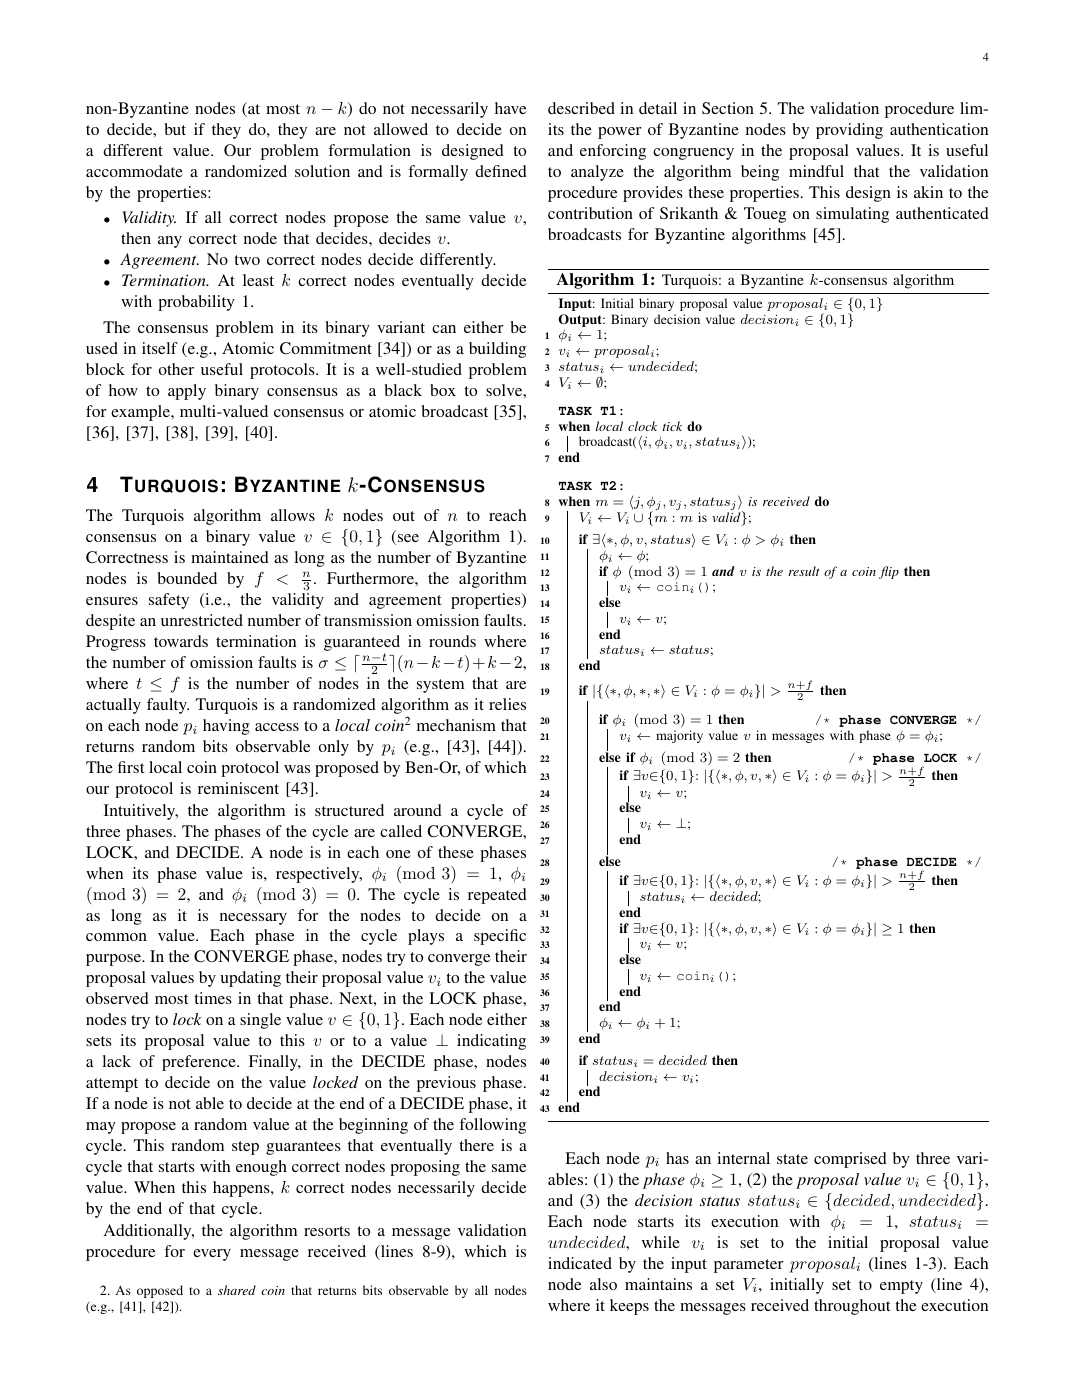  I want to click on see, so click(407, 539).
